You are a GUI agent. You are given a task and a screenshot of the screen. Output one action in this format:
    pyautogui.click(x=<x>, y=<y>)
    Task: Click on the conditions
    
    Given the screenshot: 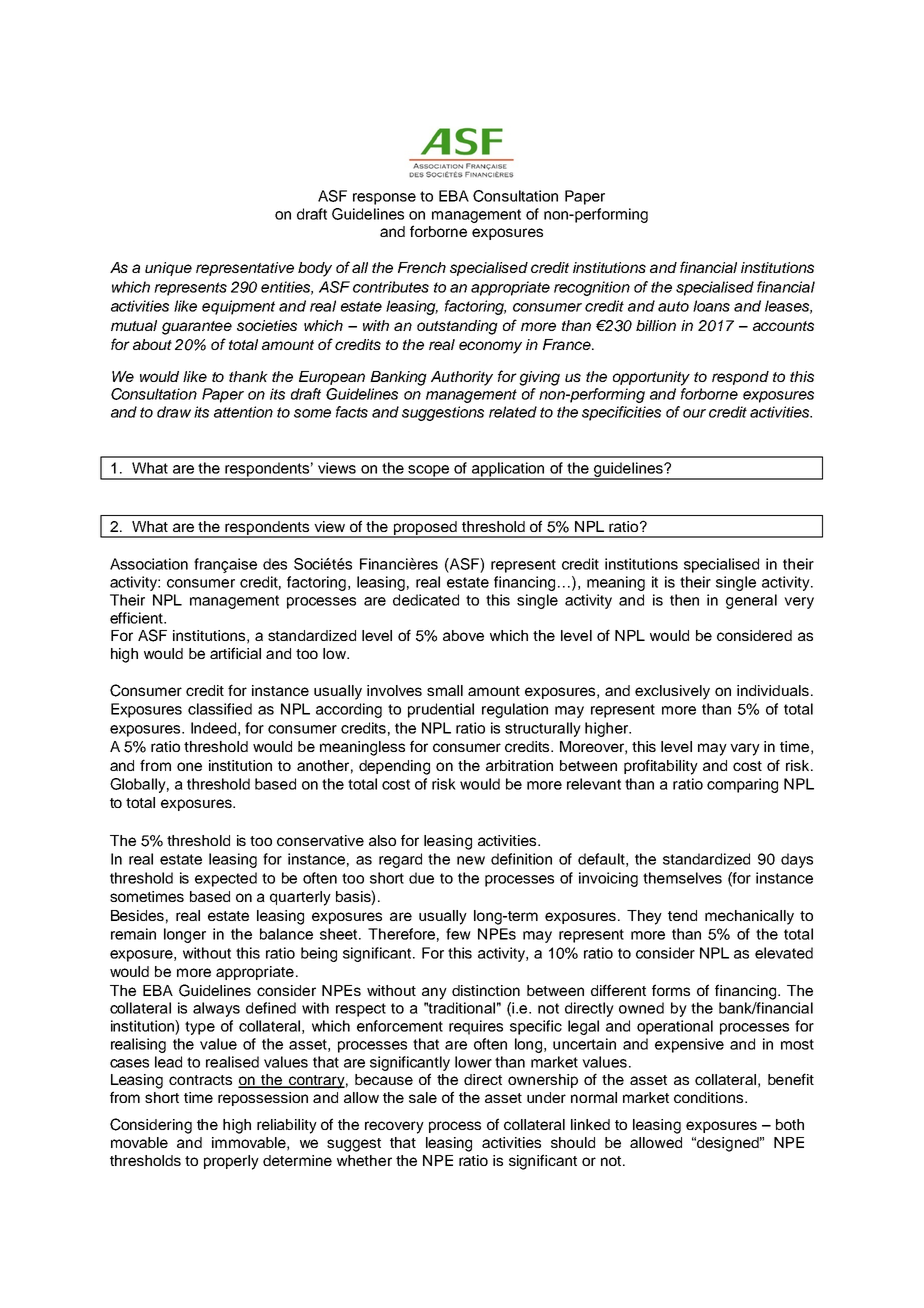 What is the action you would take?
    pyautogui.click(x=710, y=1097)
